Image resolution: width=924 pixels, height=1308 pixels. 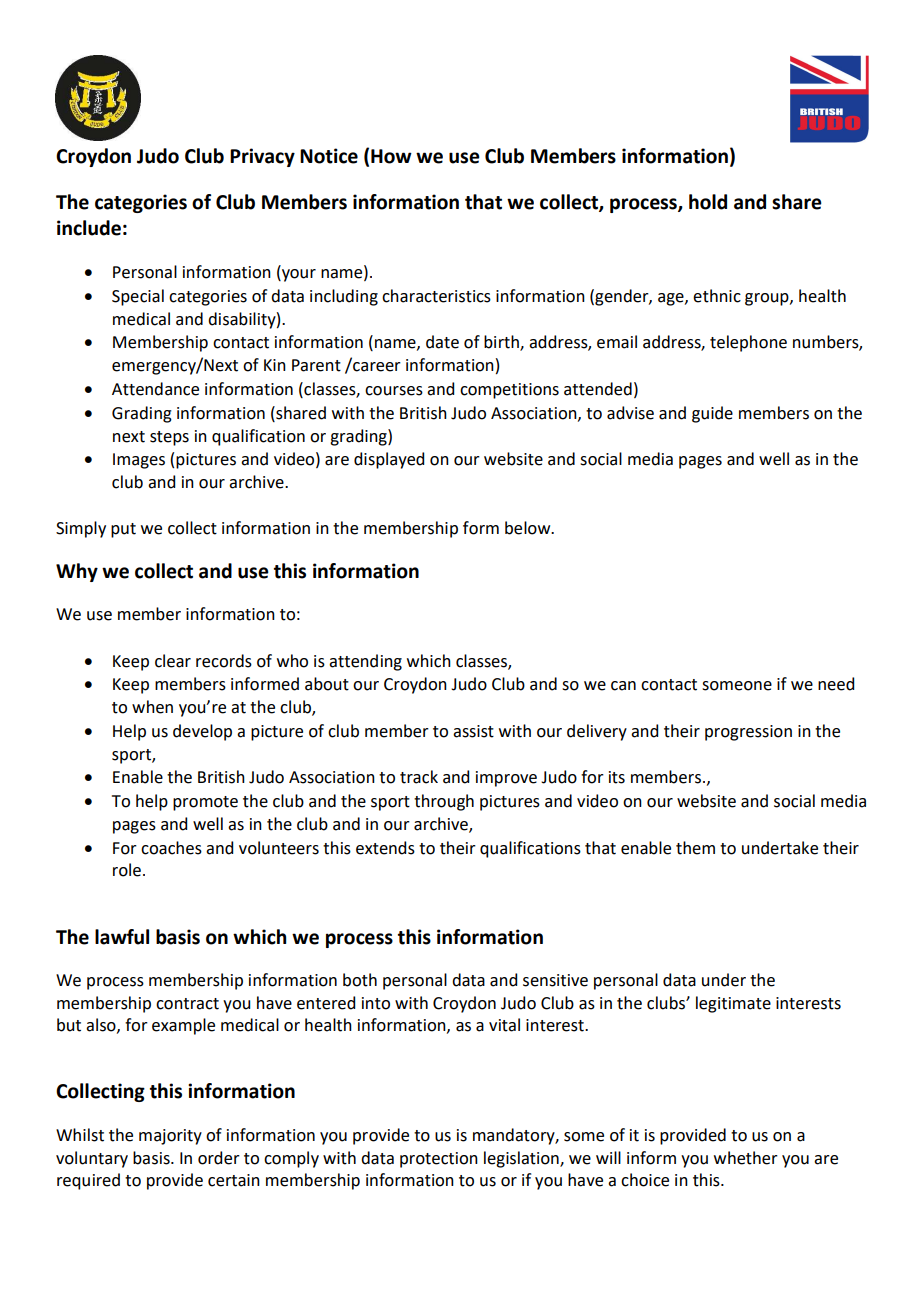 What do you see at coordinates (733, 1004) in the document?
I see `legitimate` at bounding box center [733, 1004].
